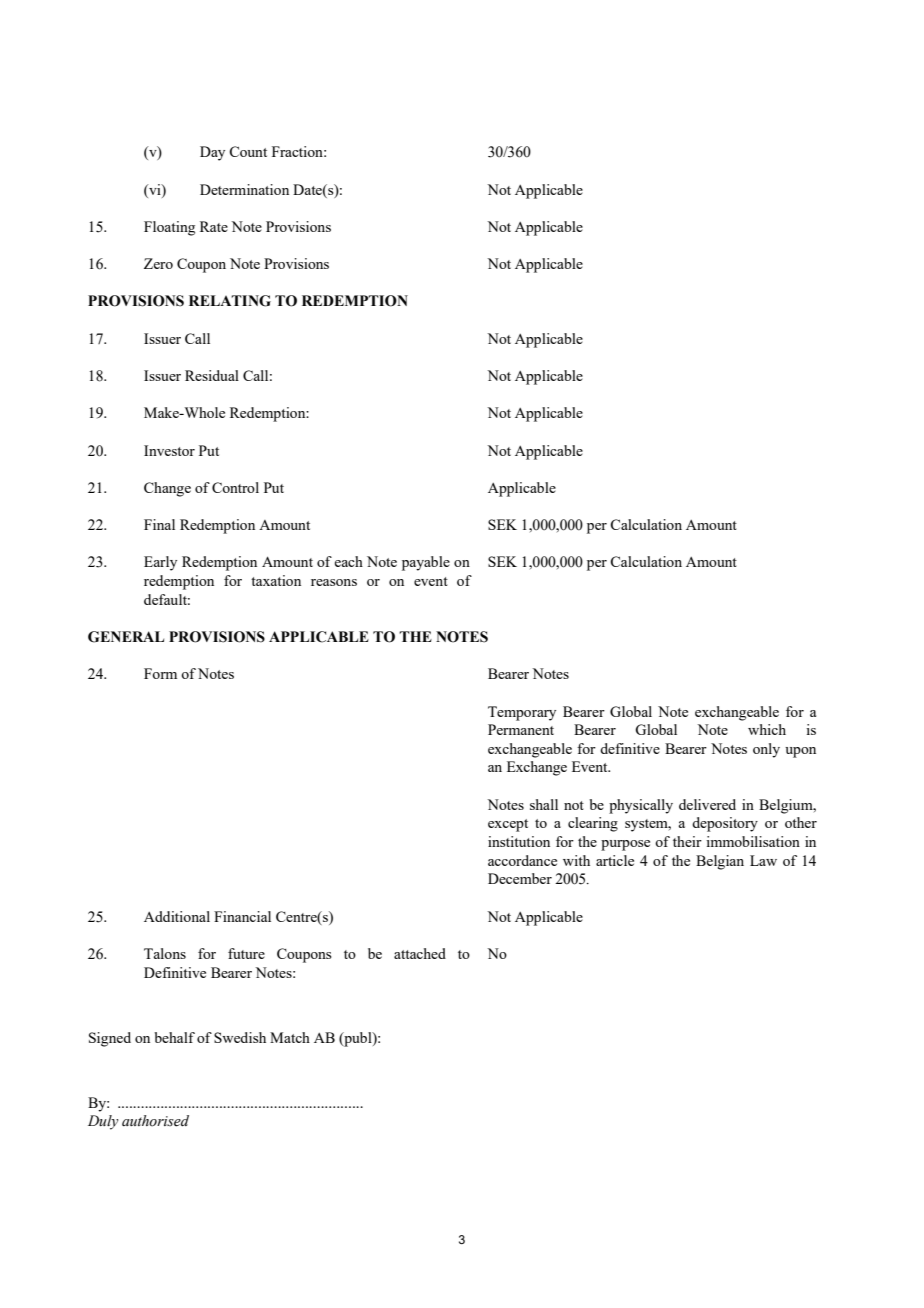 The width and height of the screenshot is (924, 1308). What do you see at coordinates (426, 563) in the screenshot?
I see `payable` at bounding box center [426, 563].
